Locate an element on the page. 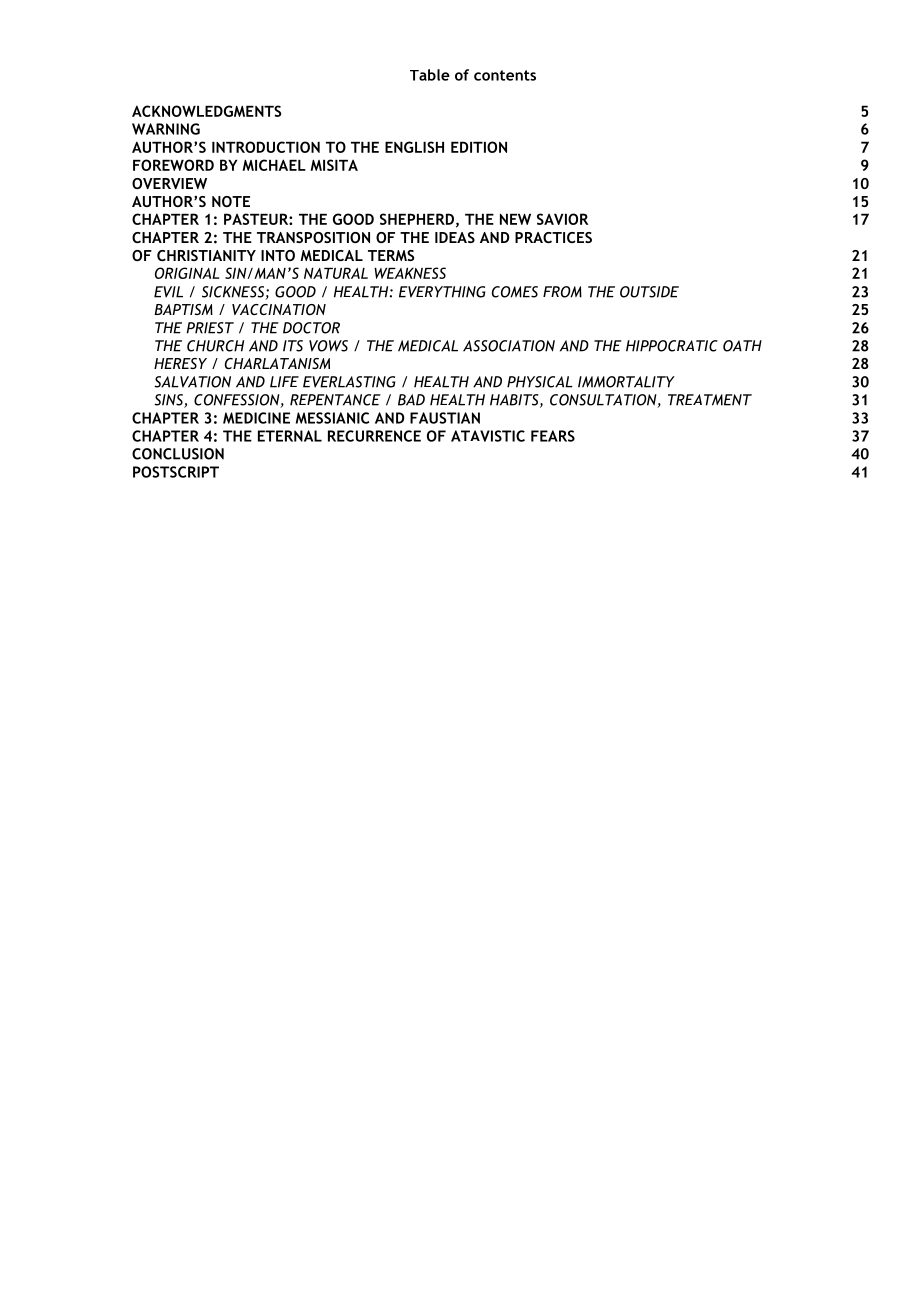 The width and height of the page is (924, 1308). ASSOCIATION is located at coordinates (509, 346).
